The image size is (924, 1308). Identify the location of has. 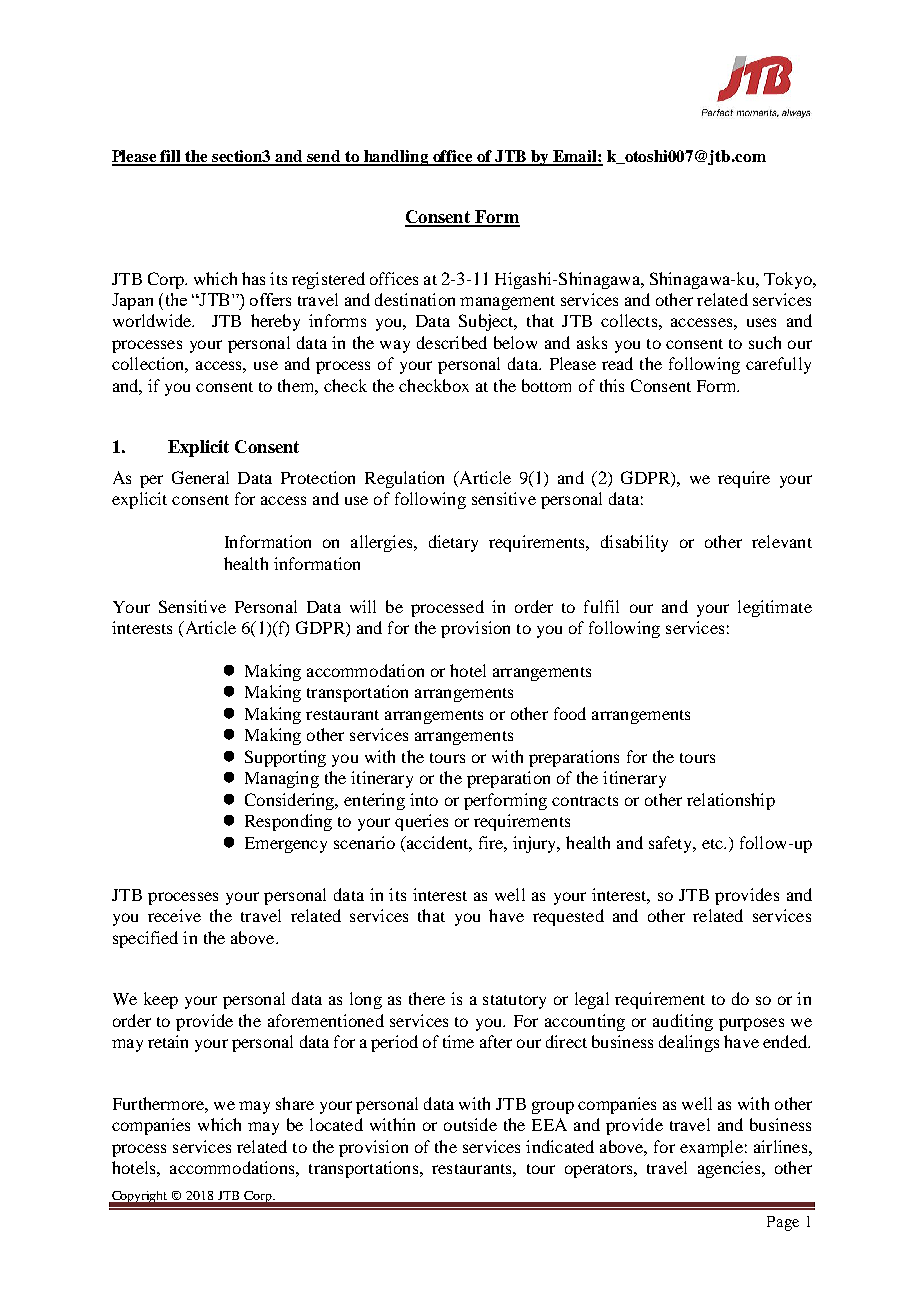
(253, 278).
